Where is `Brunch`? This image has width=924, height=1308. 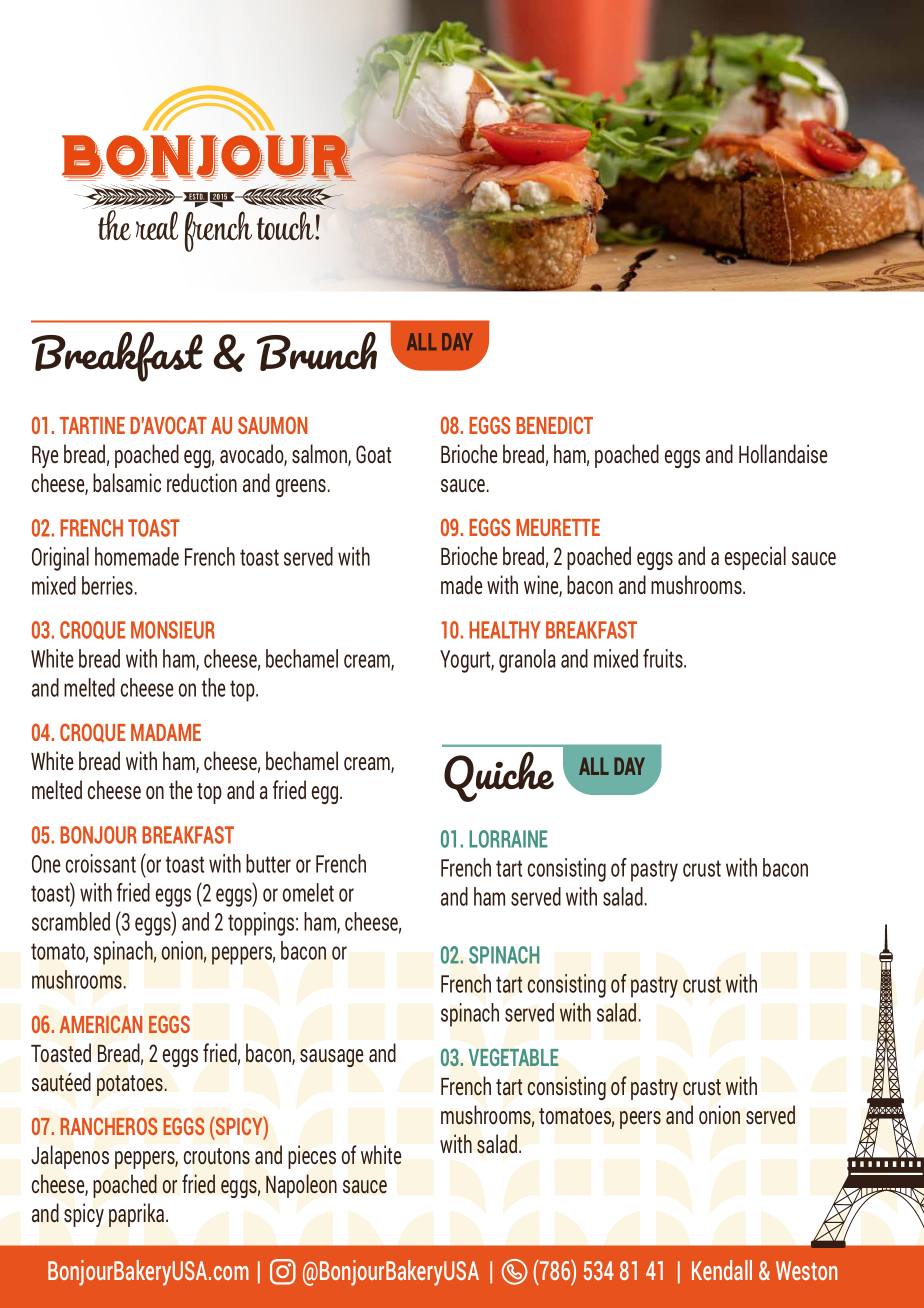
Brunch is located at coordinates (317, 351).
